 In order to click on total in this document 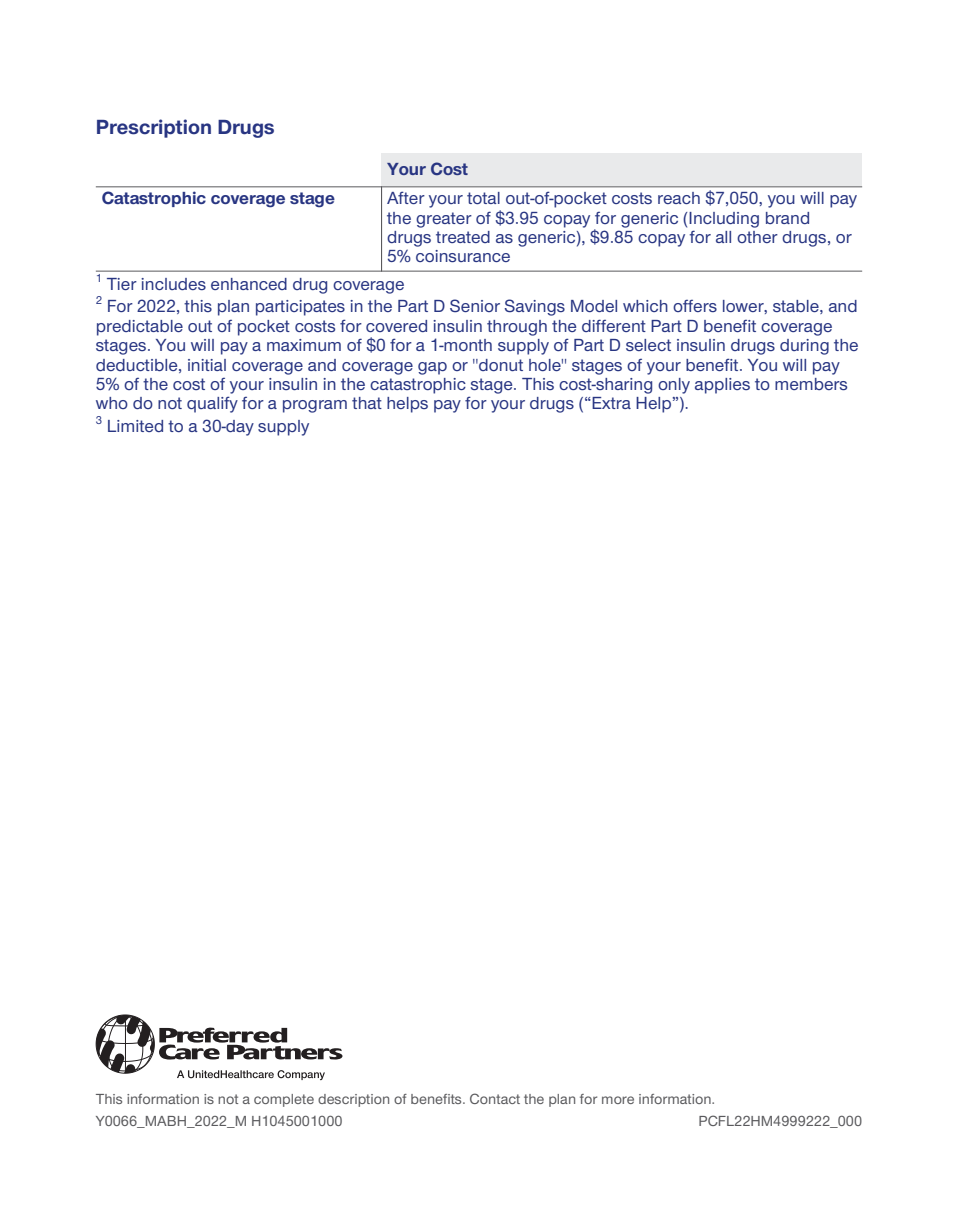, I will do `click(483, 198)`.
